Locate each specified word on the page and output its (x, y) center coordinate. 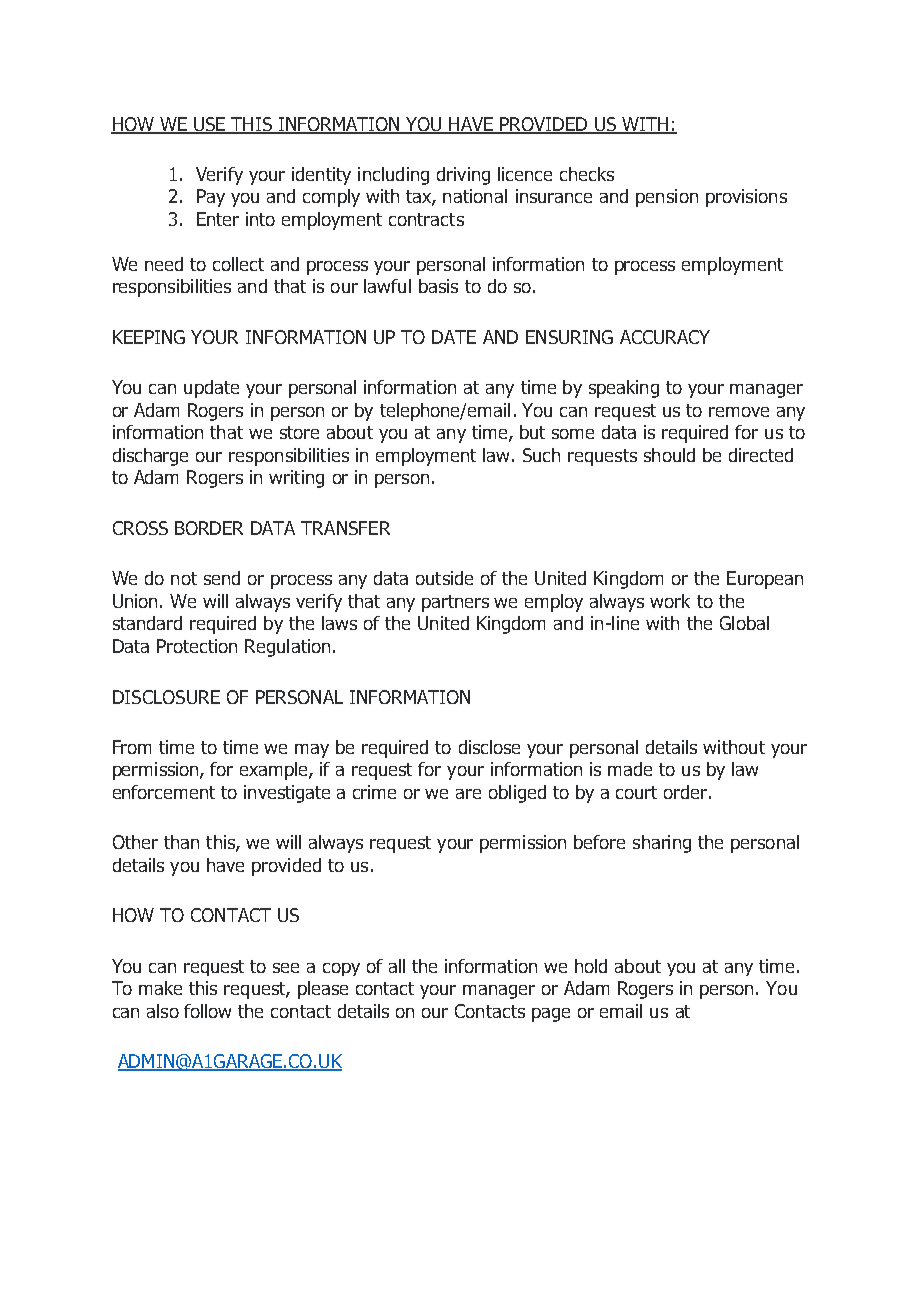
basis (438, 286)
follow (207, 1011)
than (181, 842)
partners (455, 603)
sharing (662, 844)
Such (541, 455)
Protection (197, 646)
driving (463, 176)
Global (744, 623)
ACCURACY (665, 337)
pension (667, 198)
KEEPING (149, 337)
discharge (150, 457)
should (669, 455)
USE (210, 125)
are (468, 794)
